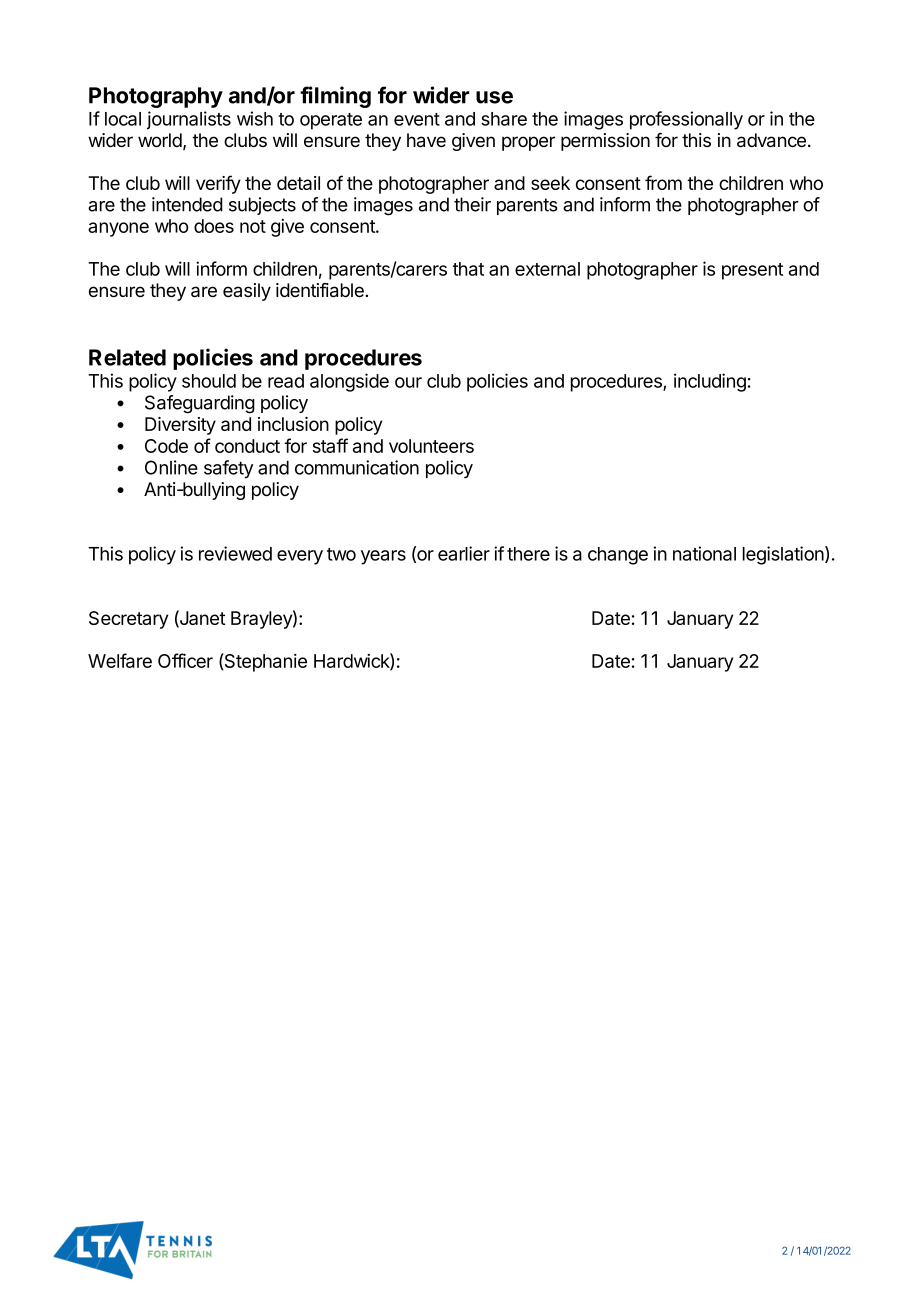 Image resolution: width=924 pixels, height=1308 pixels. I want to click on should, so click(209, 381).
